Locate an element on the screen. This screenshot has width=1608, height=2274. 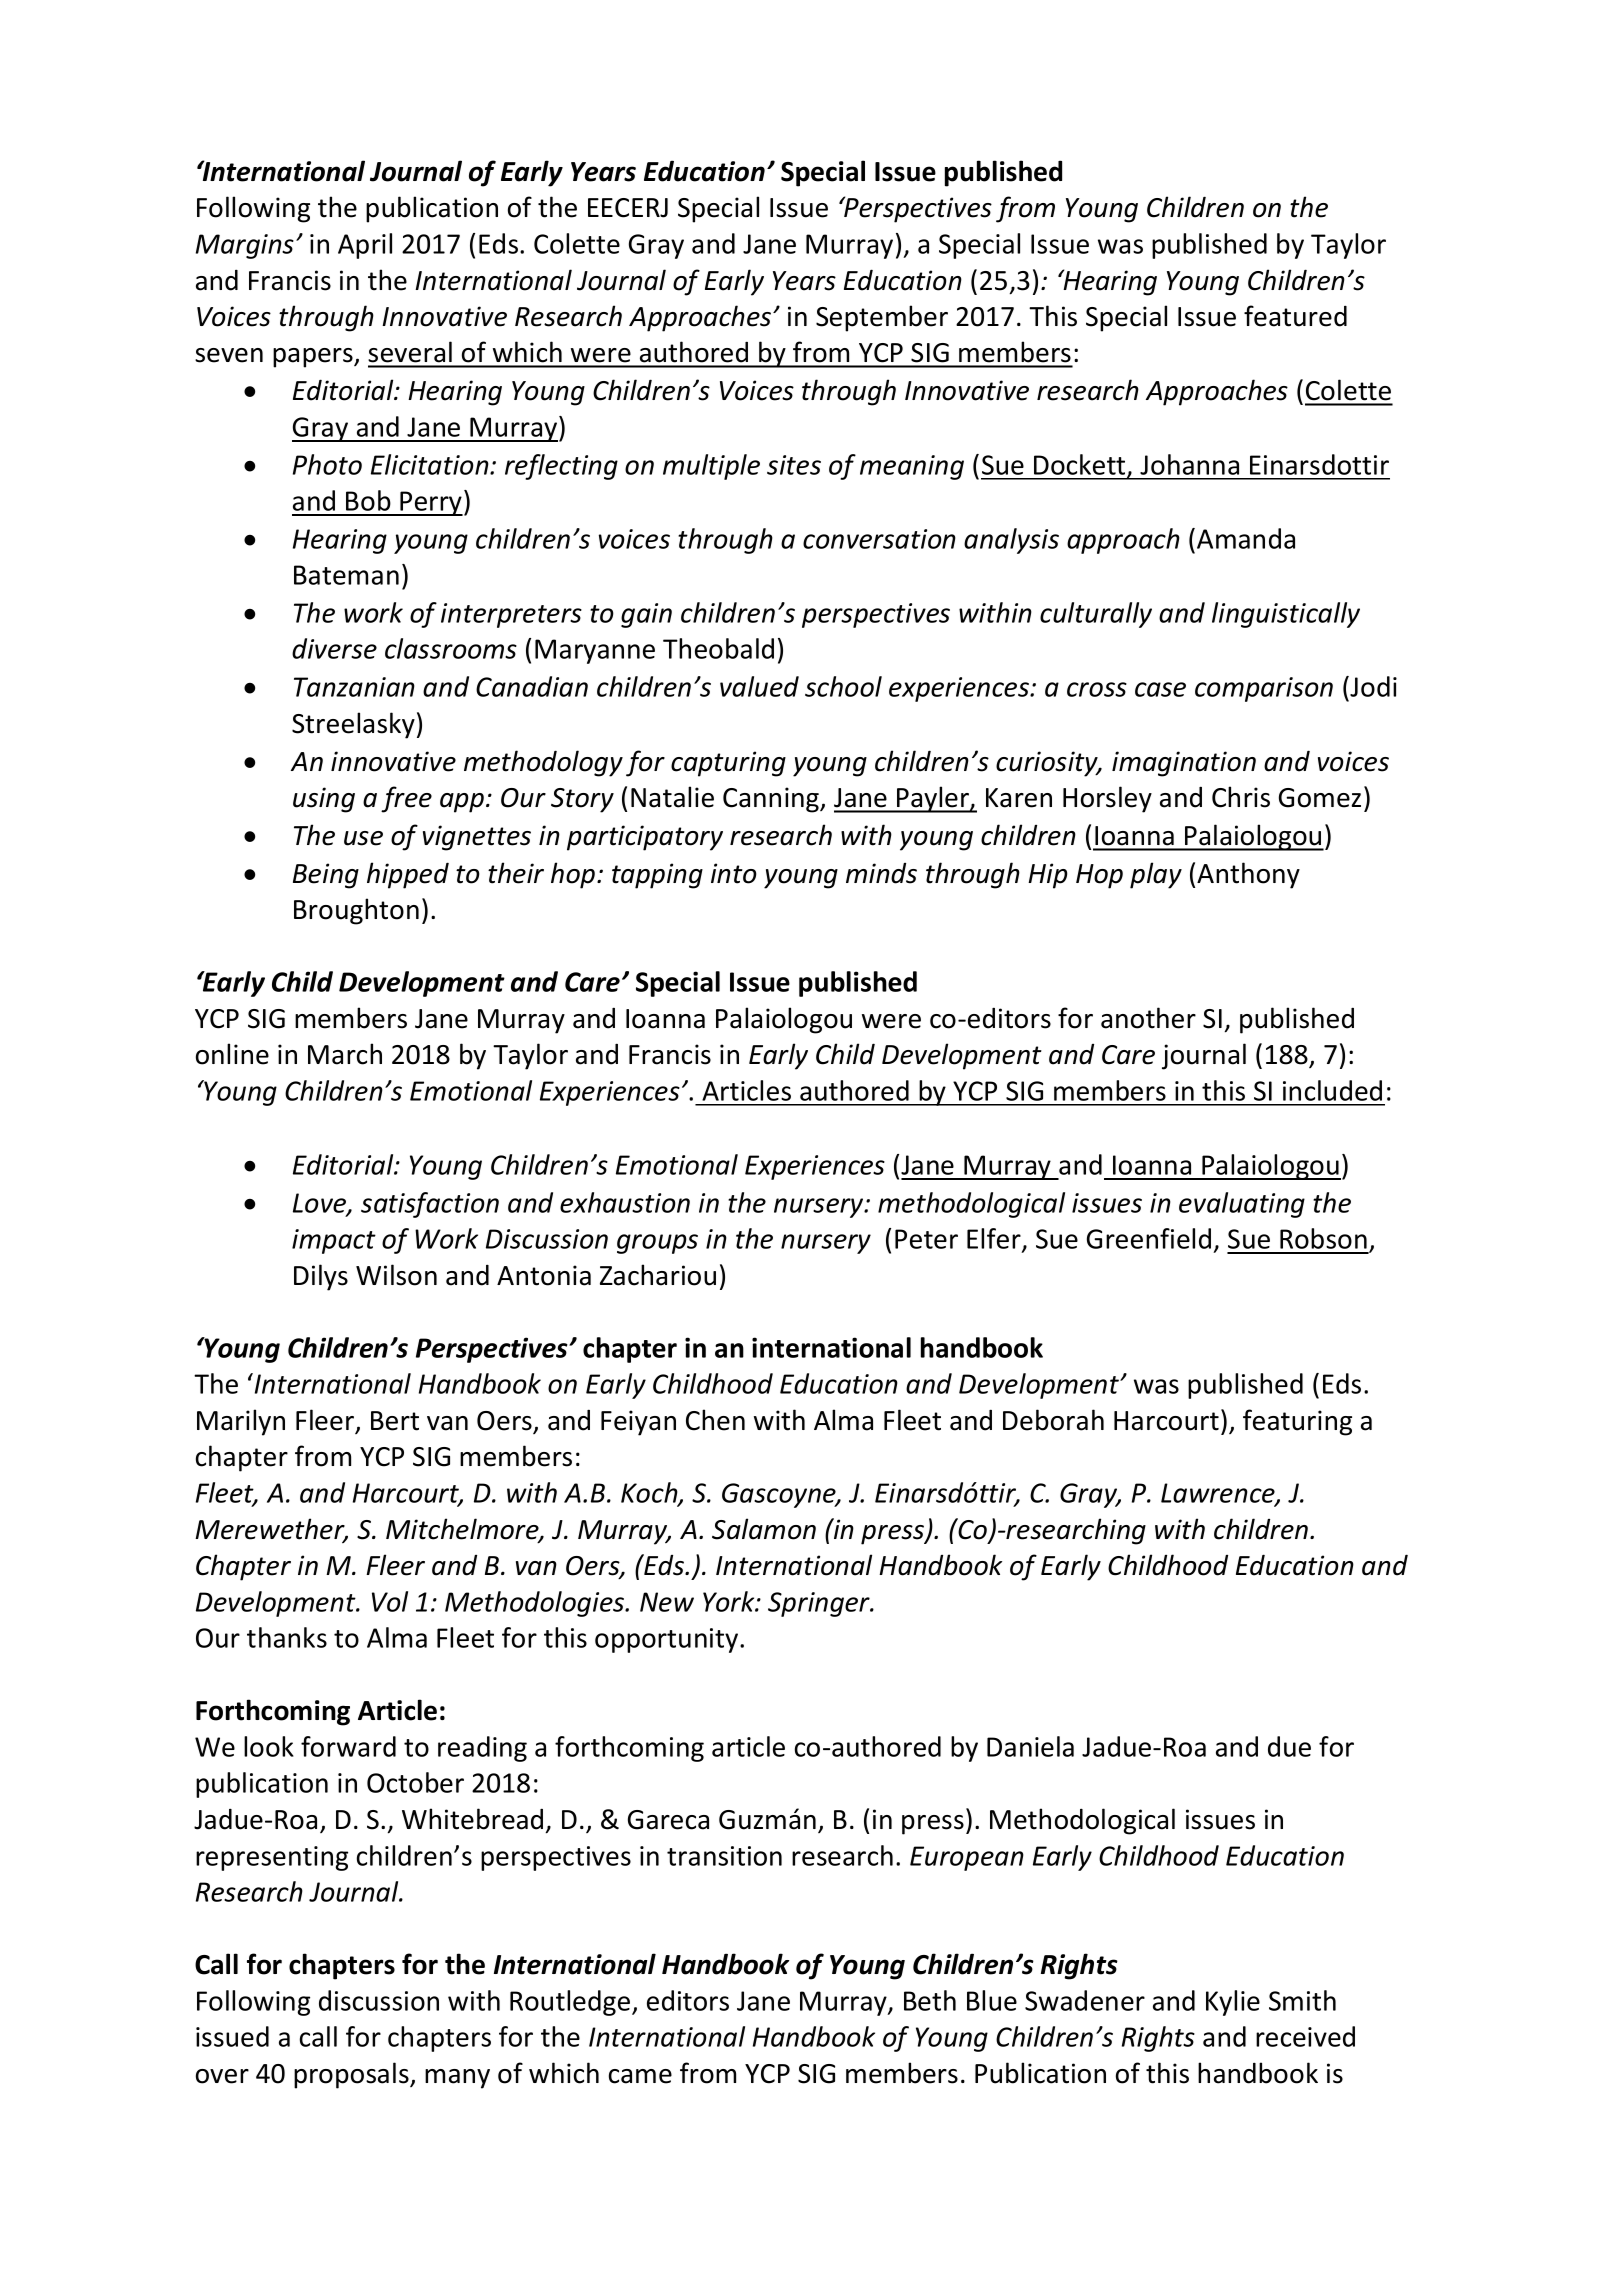
featuring is located at coordinates (1297, 1422).
